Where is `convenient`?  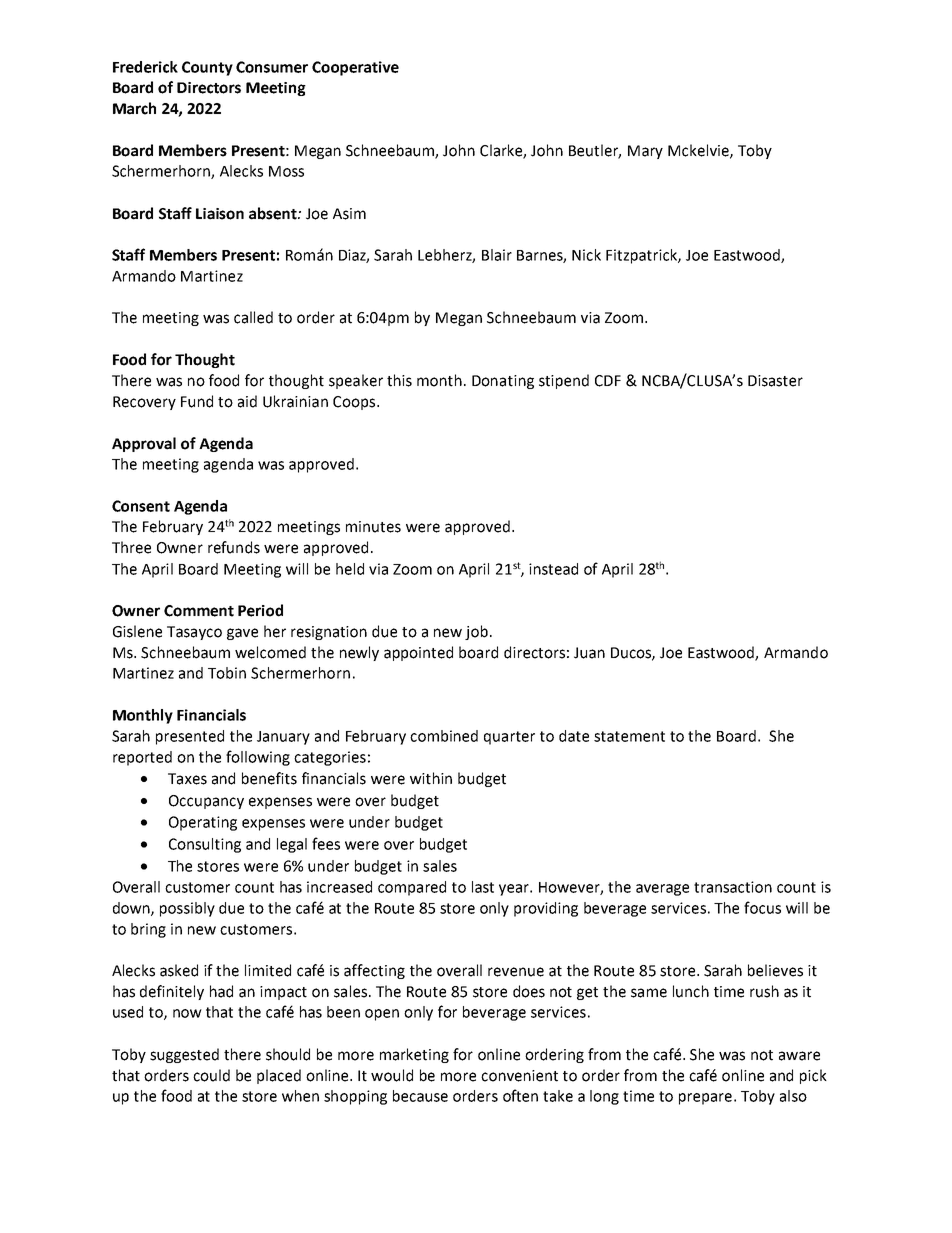 convenient is located at coordinates (519, 1076).
